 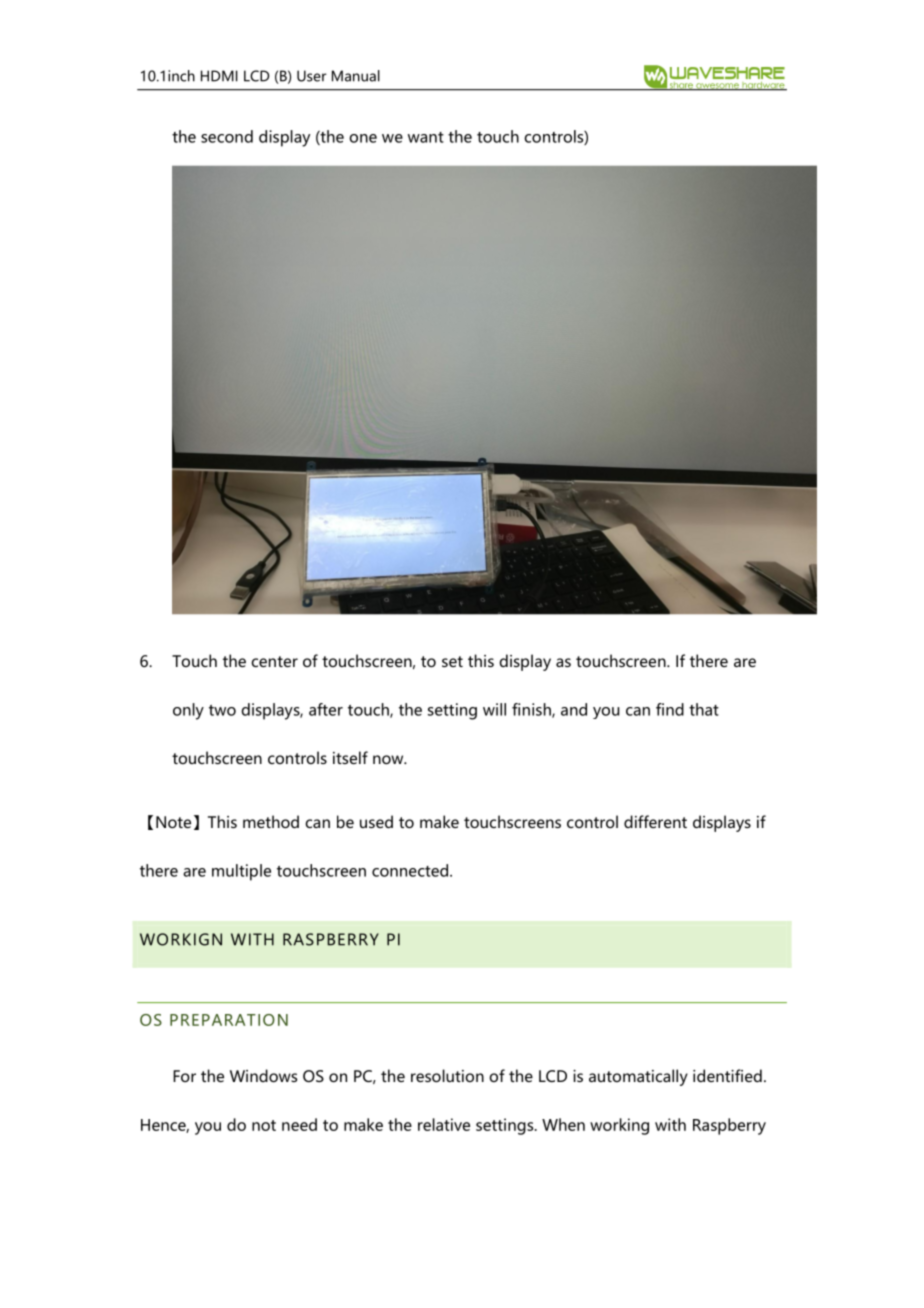 What do you see at coordinates (274, 661) in the page?
I see `center` at bounding box center [274, 661].
